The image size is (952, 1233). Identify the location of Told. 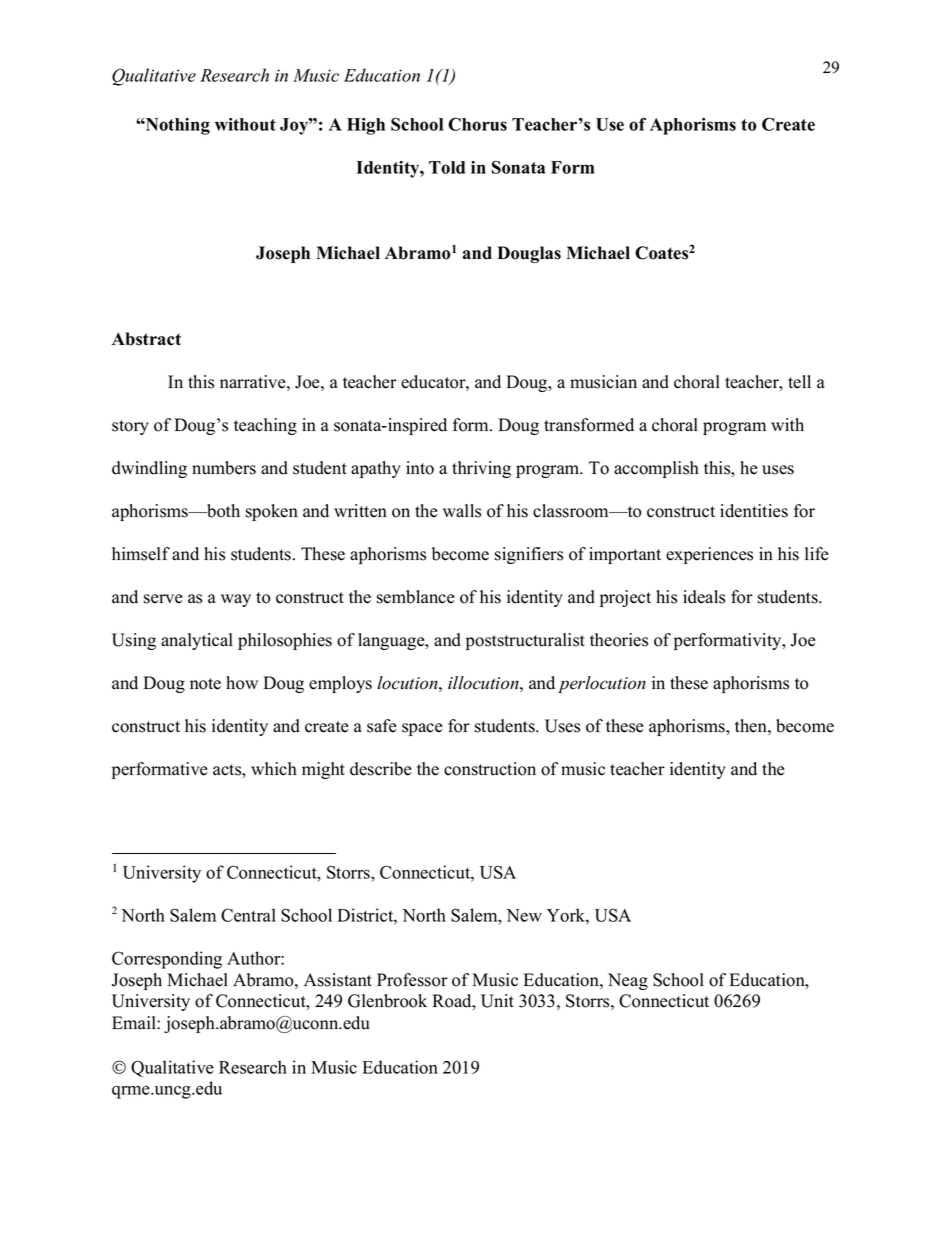
(447, 167).
